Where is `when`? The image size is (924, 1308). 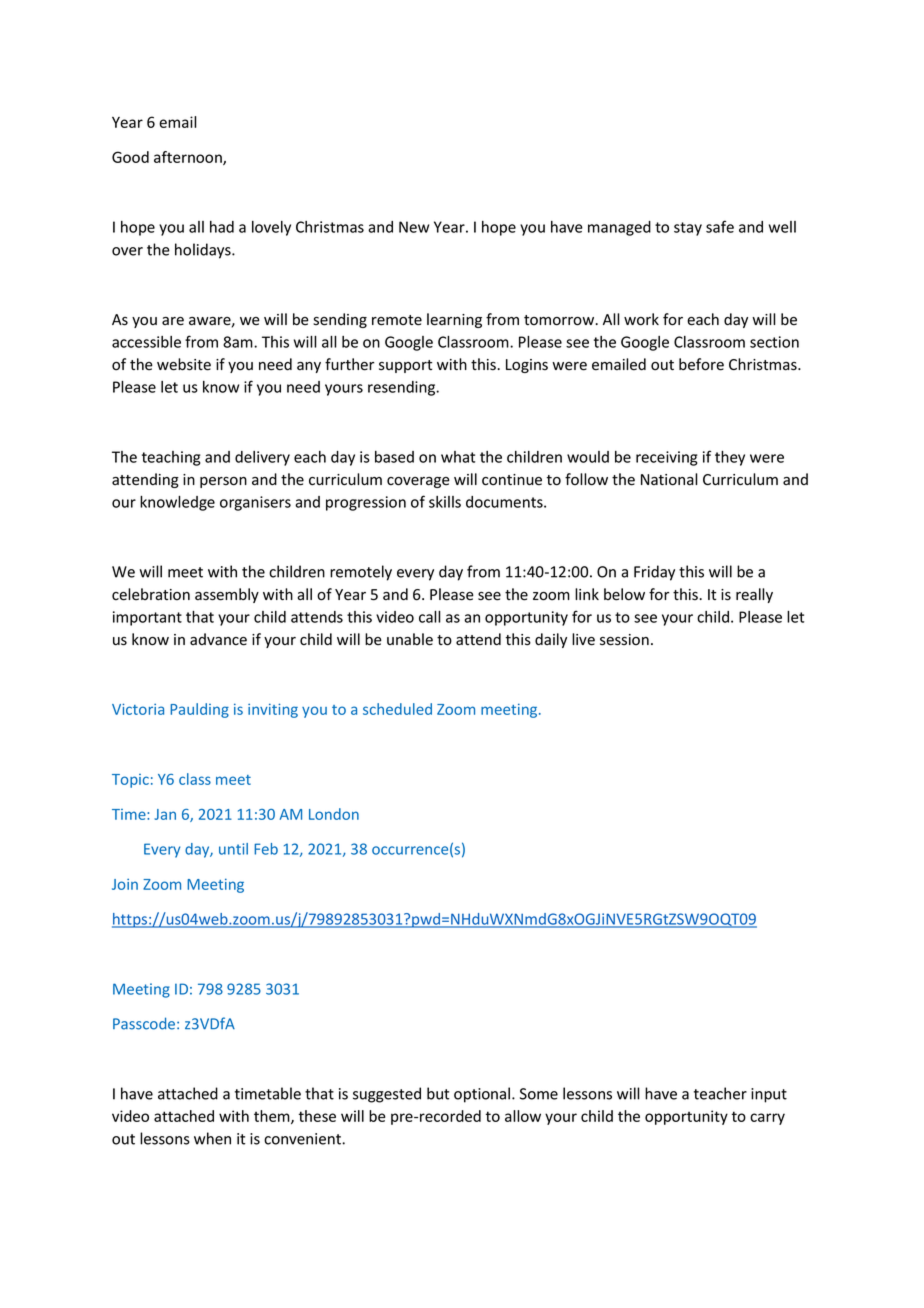 when is located at coordinates (212, 1138).
